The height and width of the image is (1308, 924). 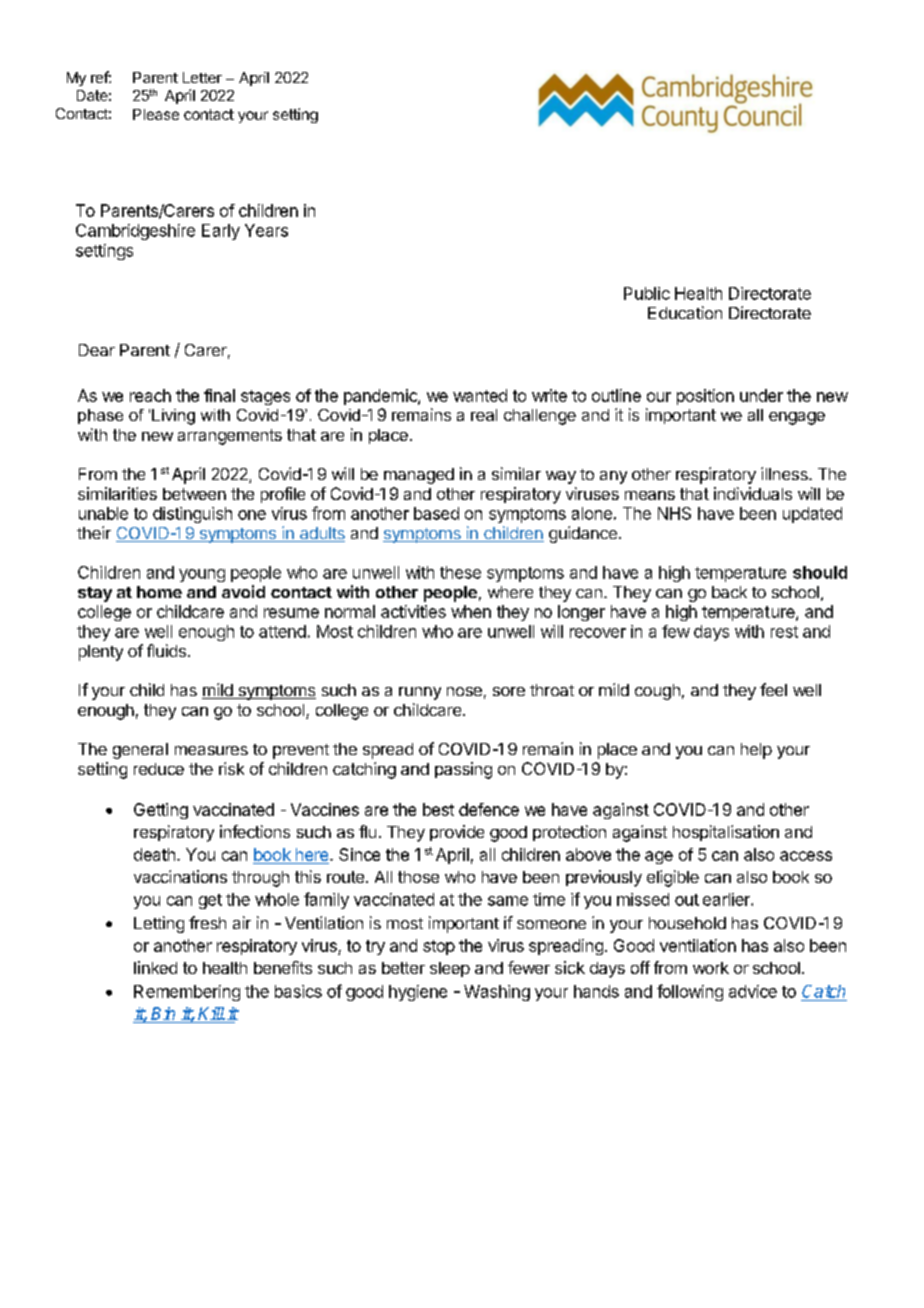 I want to click on Dear, so click(x=97, y=350).
